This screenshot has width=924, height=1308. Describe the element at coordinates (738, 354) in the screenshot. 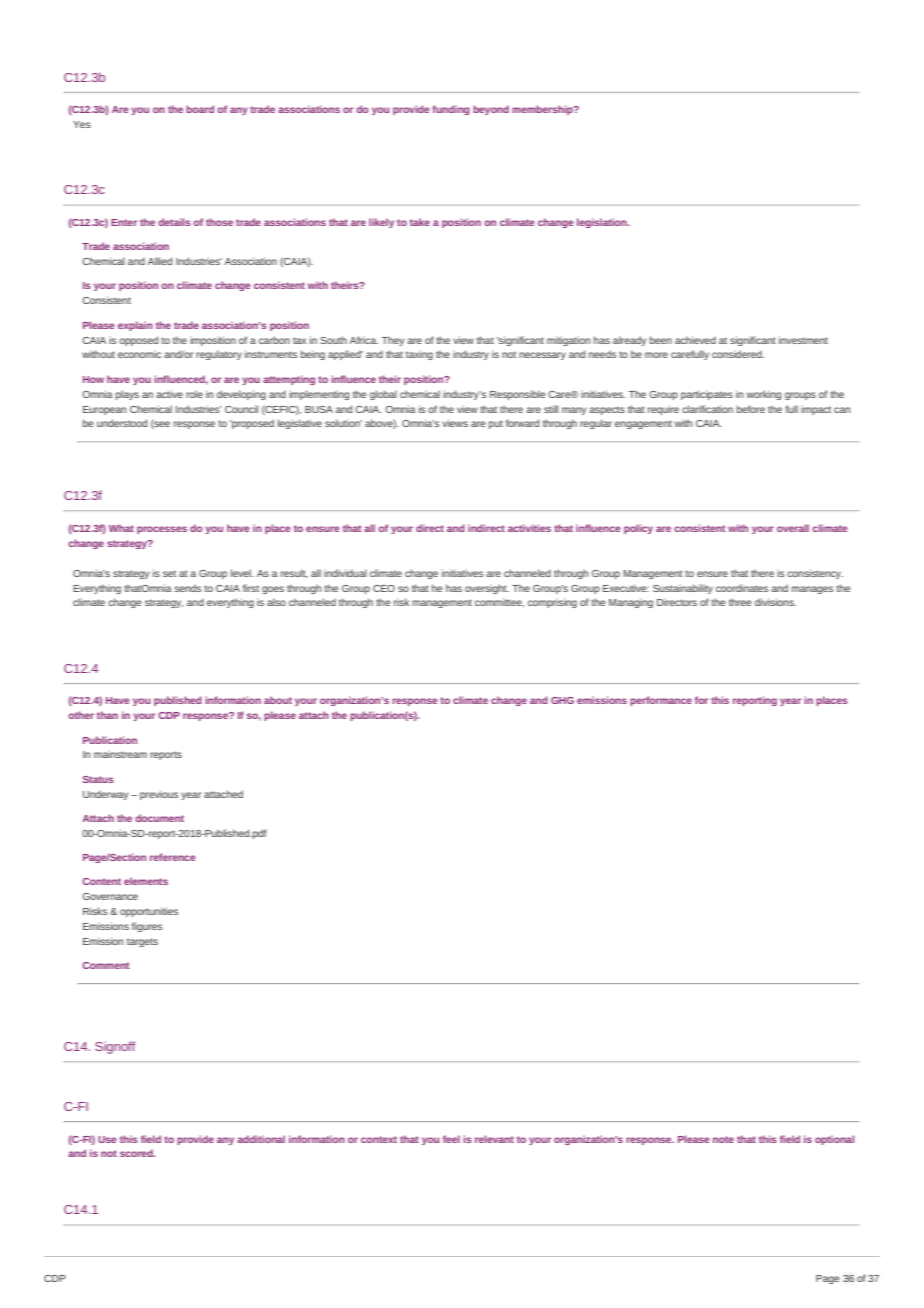

I see `considered` at that location.
